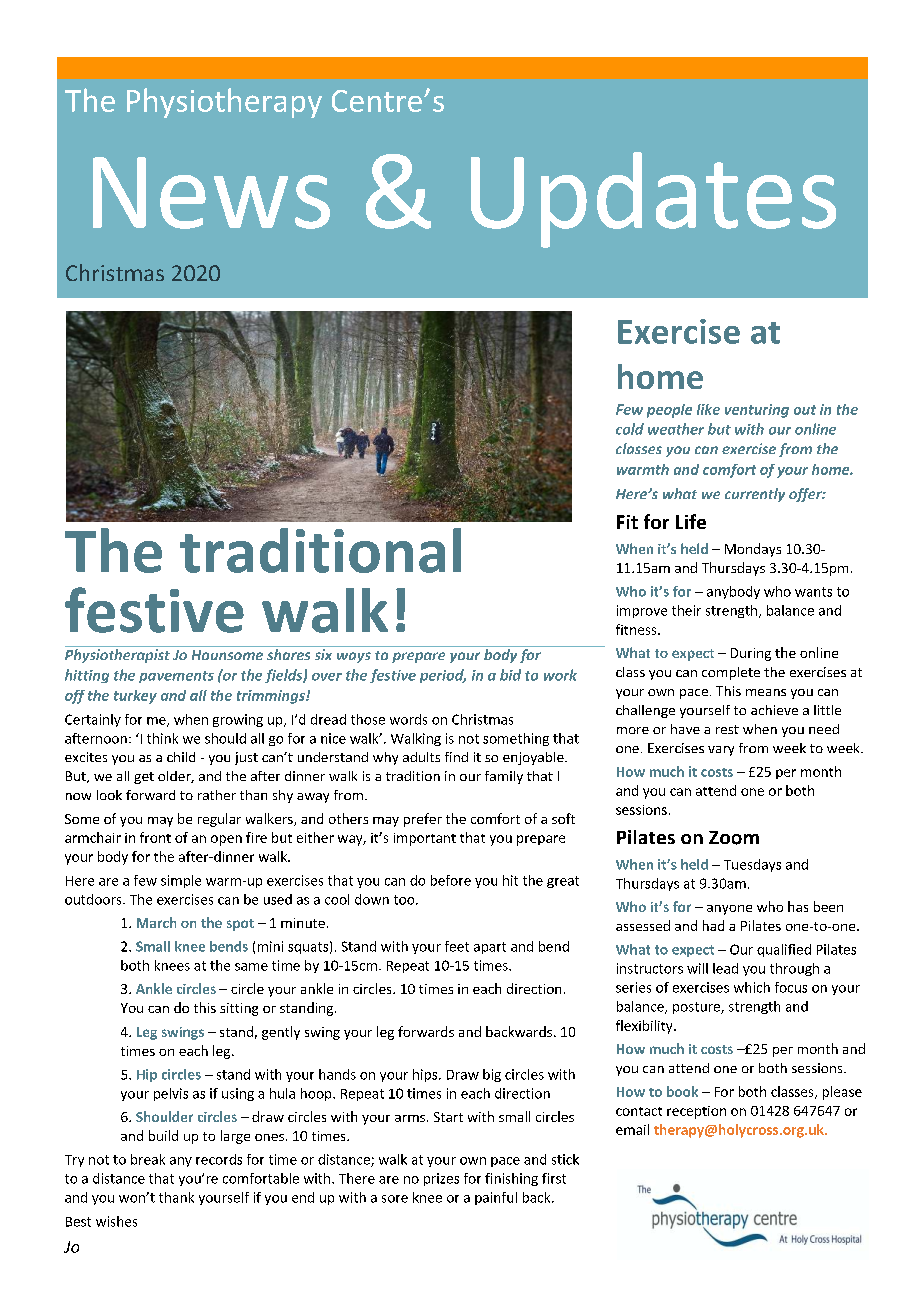 The width and height of the screenshot is (924, 1308). What do you see at coordinates (653, 200) in the screenshot?
I see `Updates` at bounding box center [653, 200].
